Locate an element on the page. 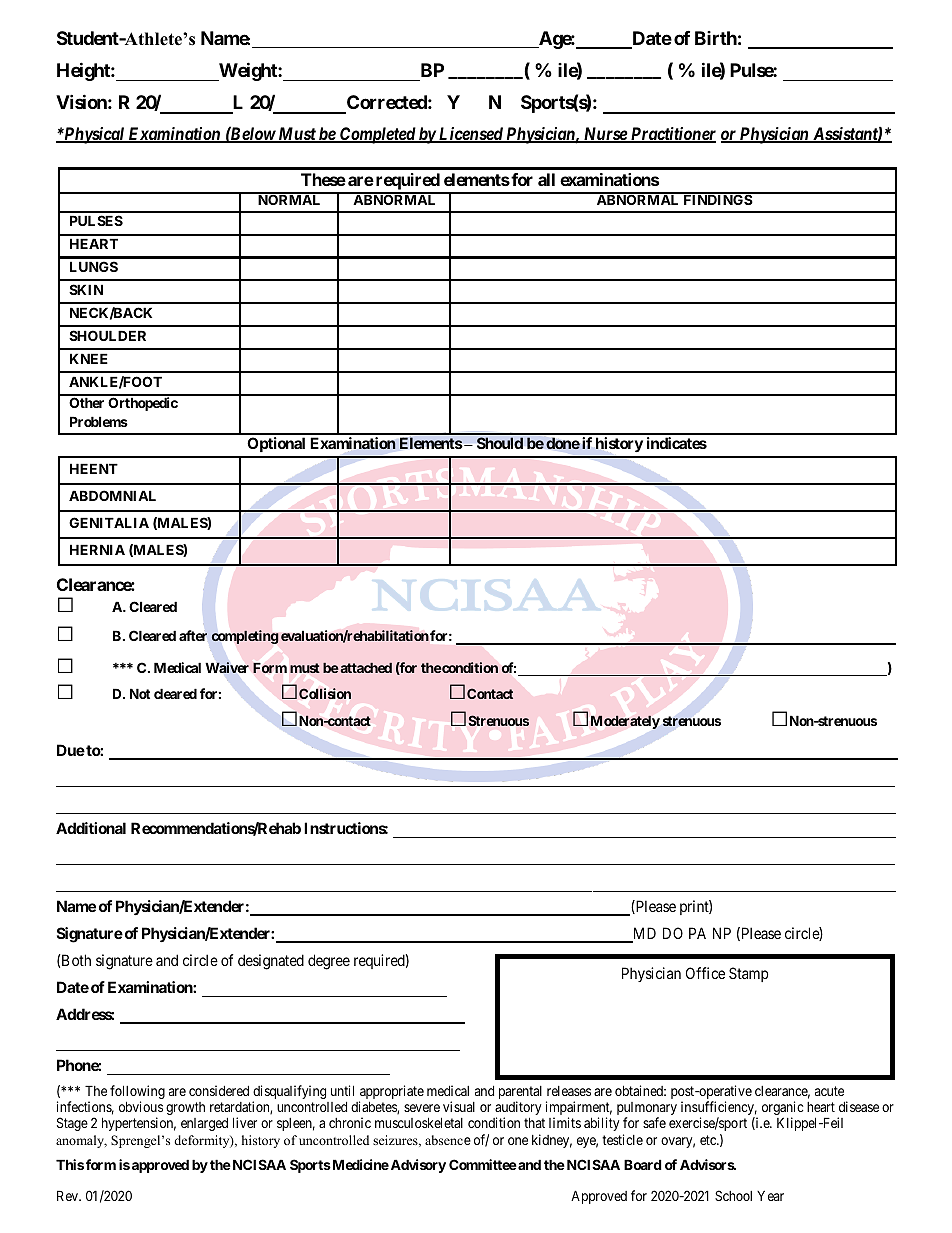 This document has height=1233, width=952. all is located at coordinates (546, 179).
